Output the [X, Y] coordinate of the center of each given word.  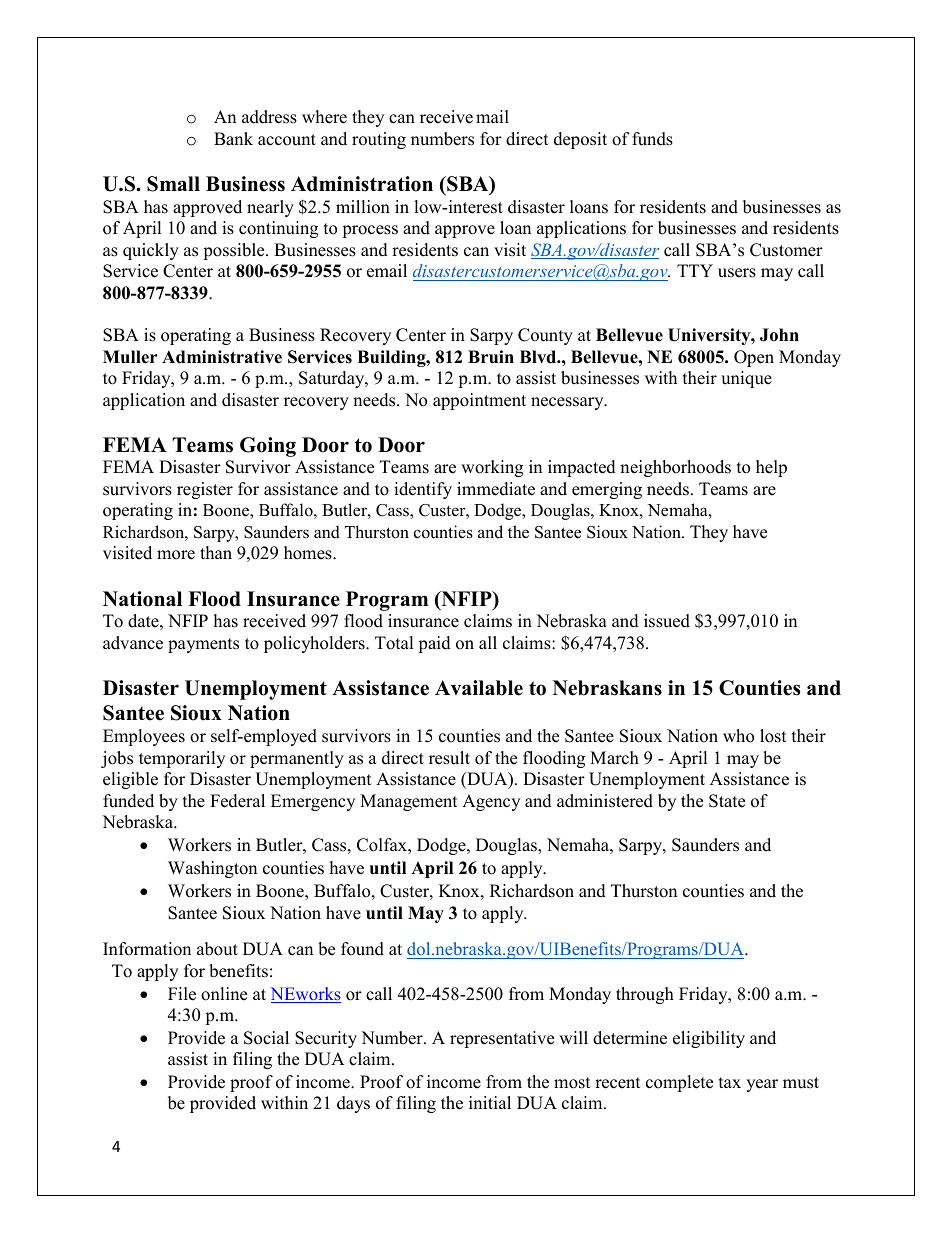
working [492, 468]
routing [379, 140]
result [449, 758]
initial [490, 1102]
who [738, 736]
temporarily [182, 759]
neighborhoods [675, 468]
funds [652, 139]
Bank [233, 138]
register [205, 490]
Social [266, 1038]
